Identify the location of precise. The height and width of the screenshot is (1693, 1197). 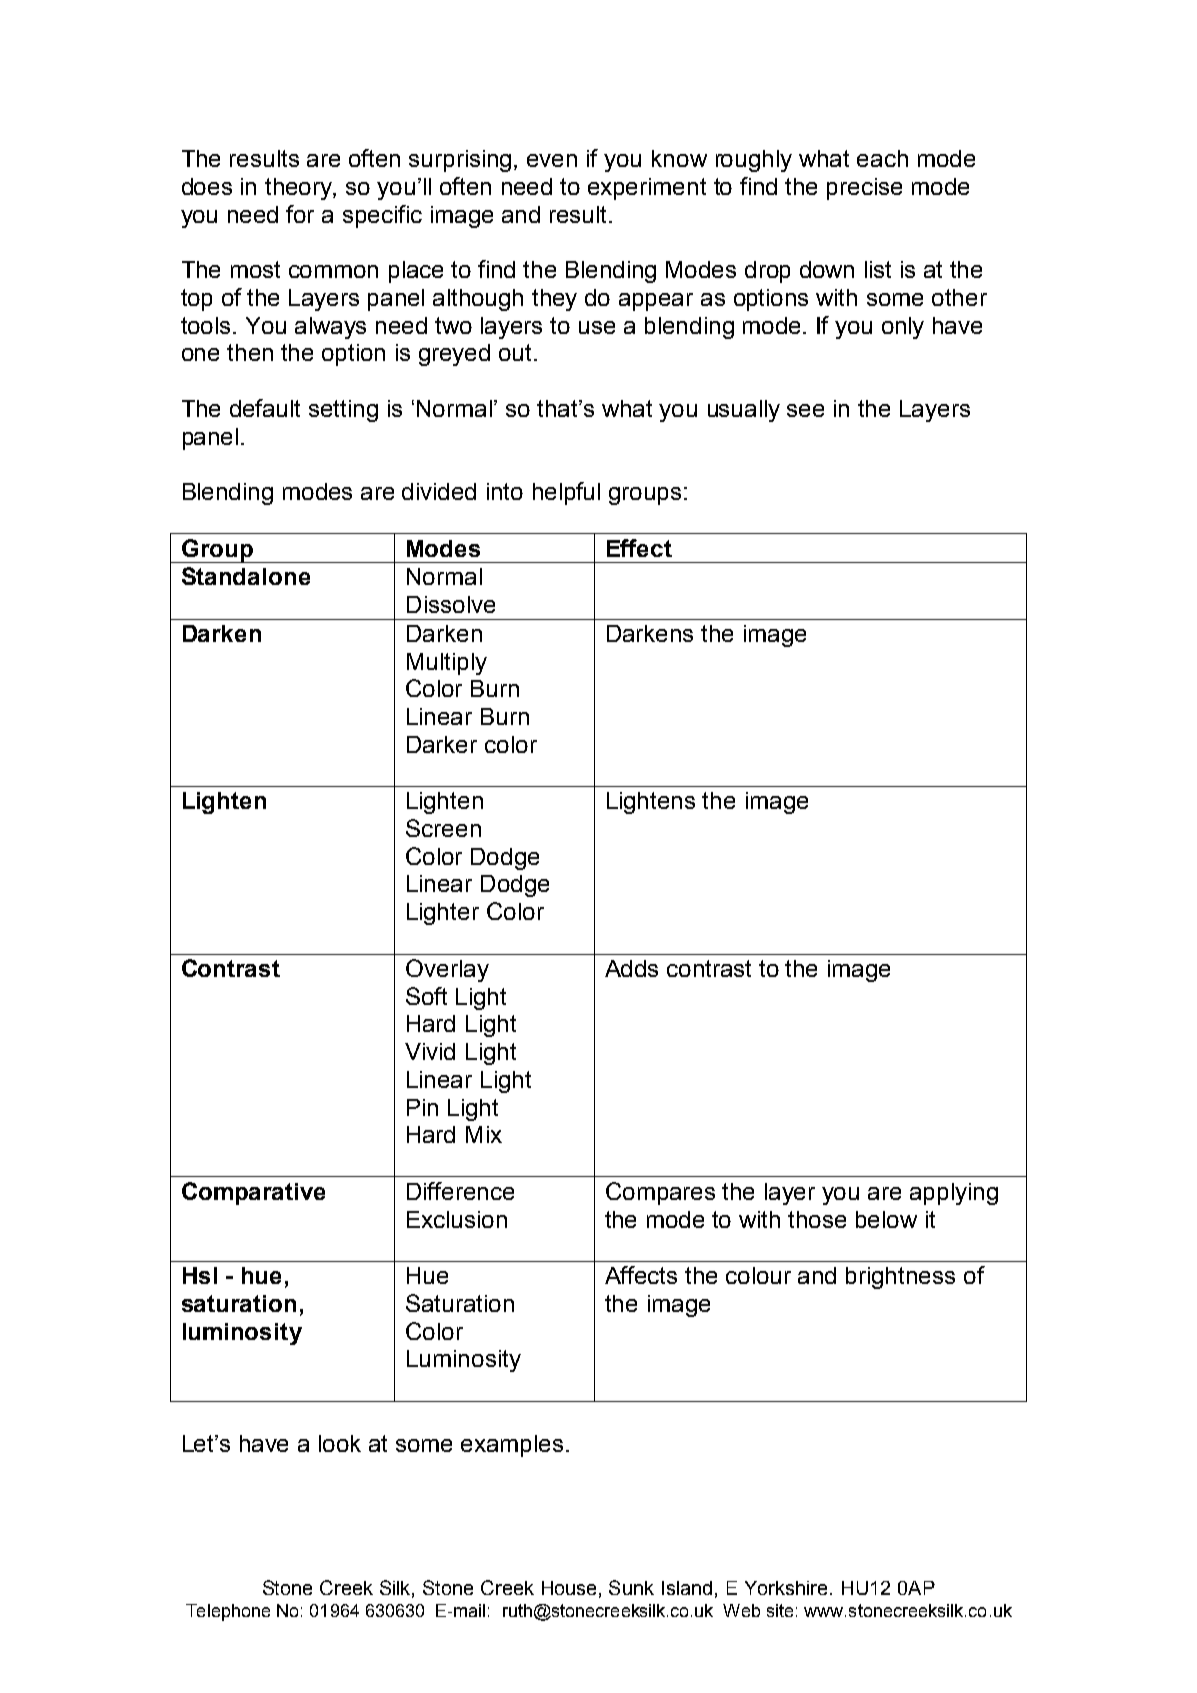
(864, 189).
